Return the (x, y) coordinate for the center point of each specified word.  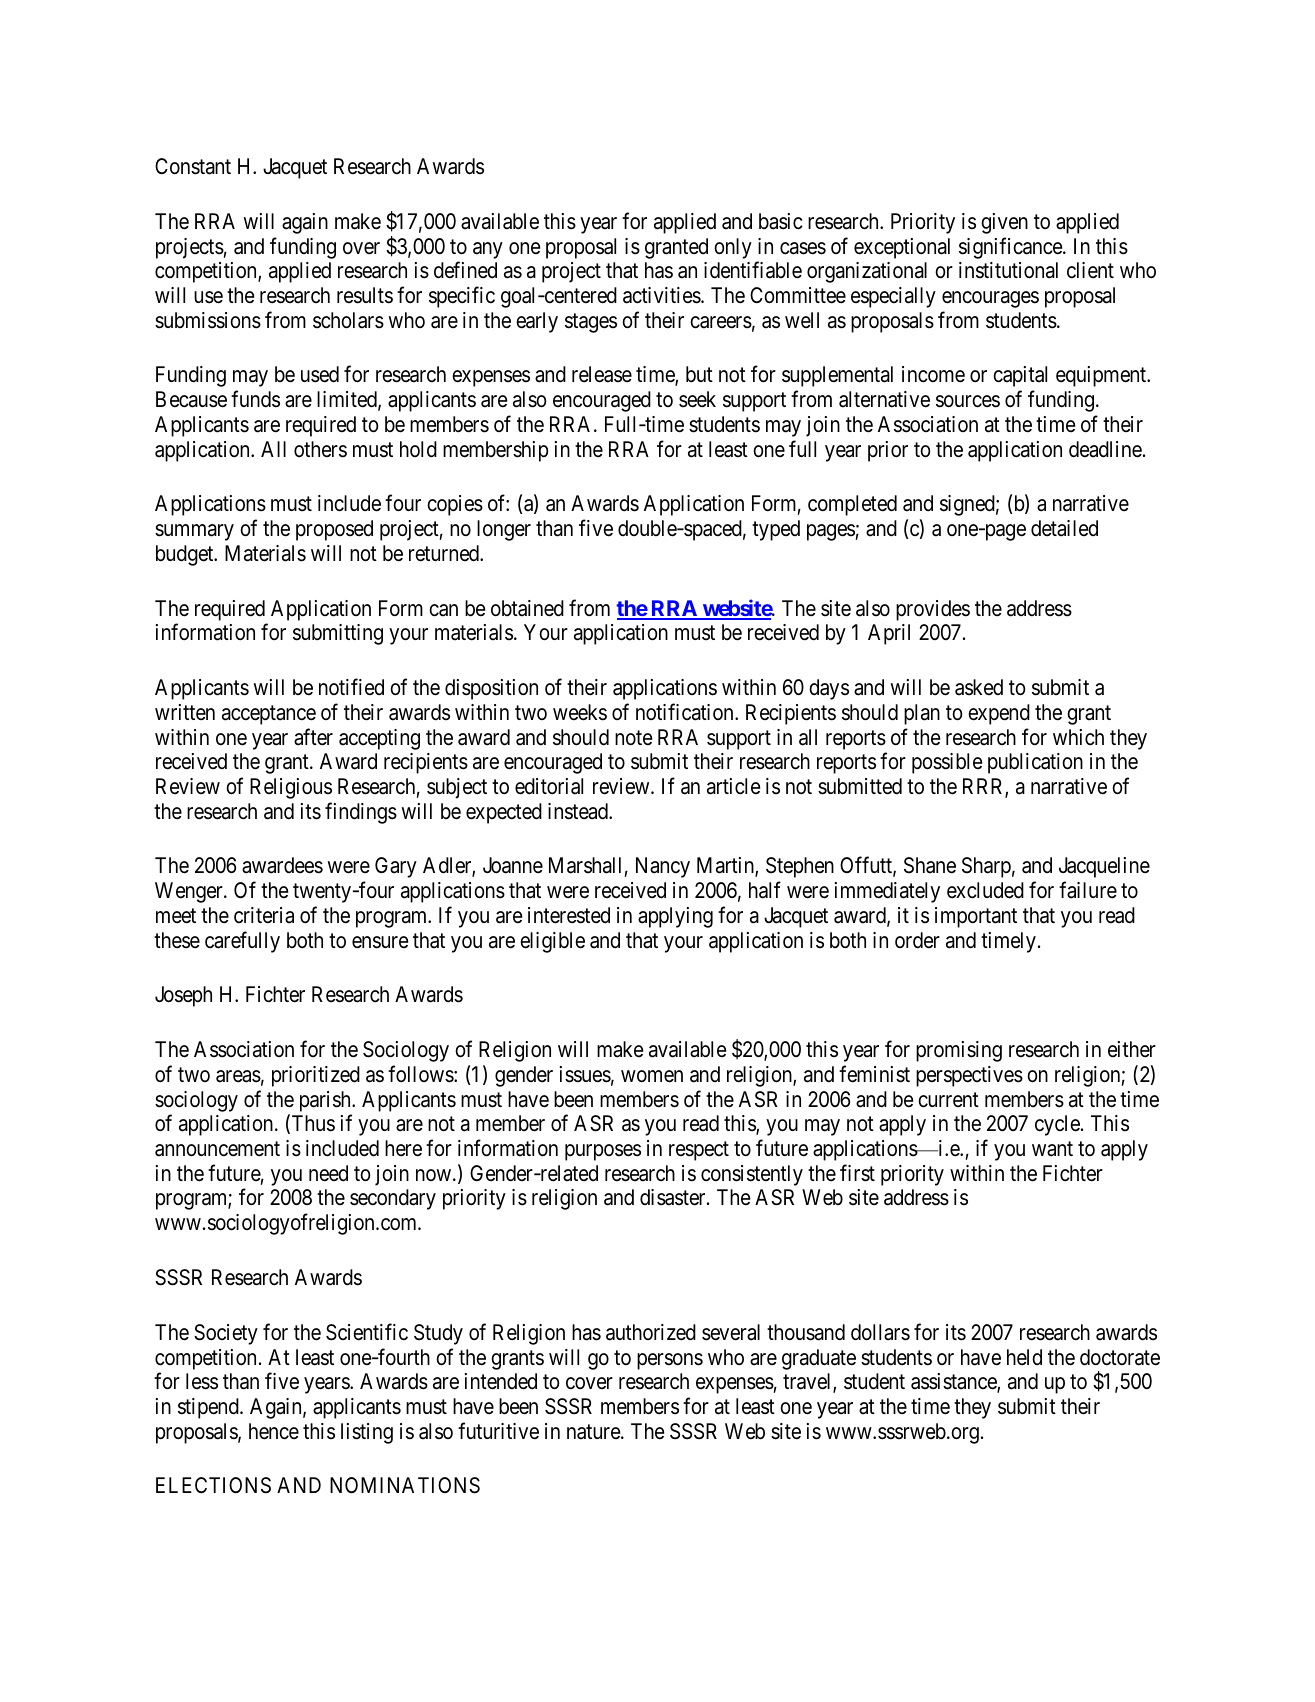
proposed (334, 530)
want (1052, 1149)
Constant (193, 166)
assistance (954, 1382)
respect (699, 1151)
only (733, 248)
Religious (291, 788)
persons (670, 1361)
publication (1035, 763)
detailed (1064, 528)
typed (776, 530)
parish (326, 1101)
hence (274, 1431)
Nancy (663, 867)
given (1004, 223)
